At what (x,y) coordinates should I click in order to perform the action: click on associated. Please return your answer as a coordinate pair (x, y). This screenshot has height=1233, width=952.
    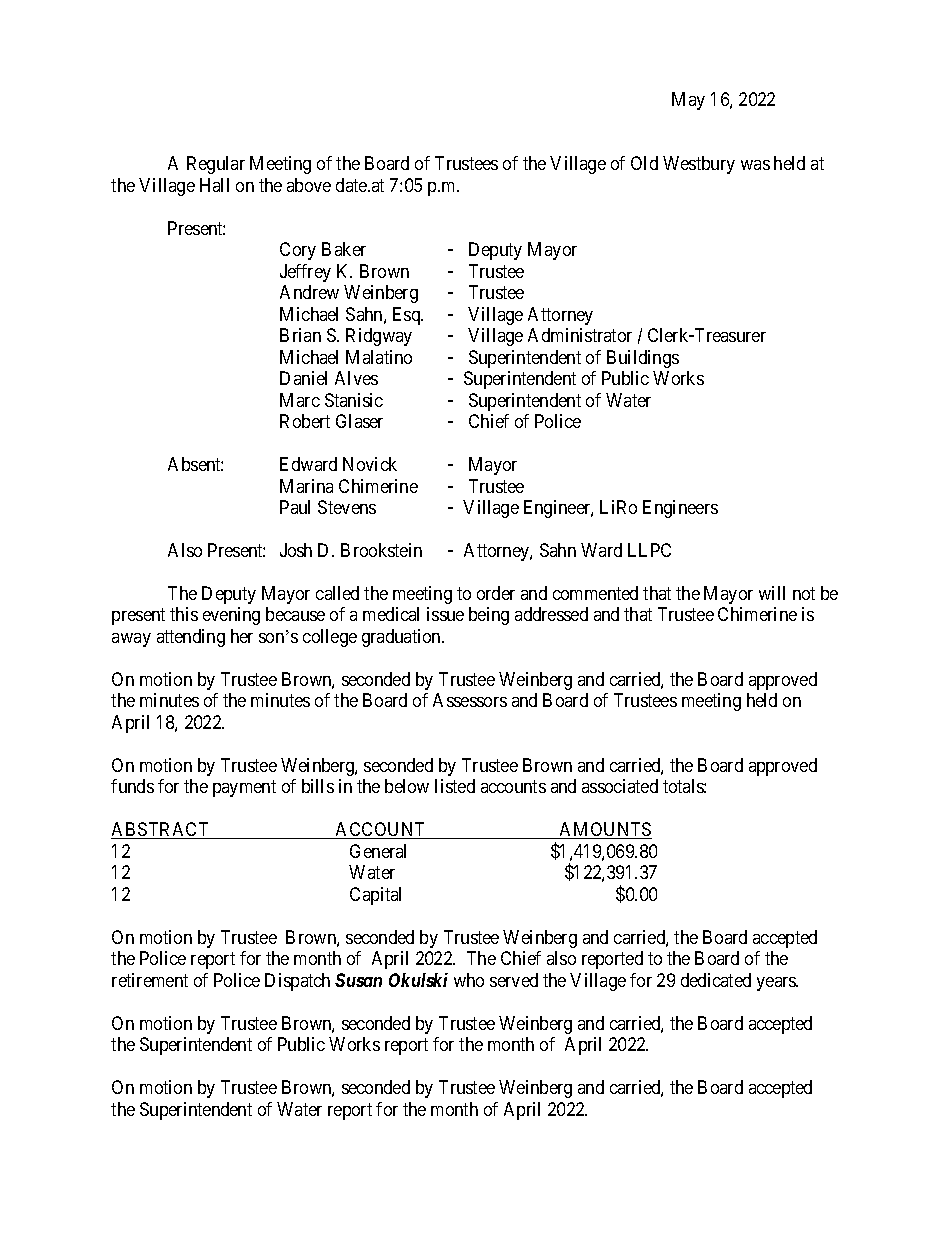
    Looking at the image, I should click on (620, 786).
